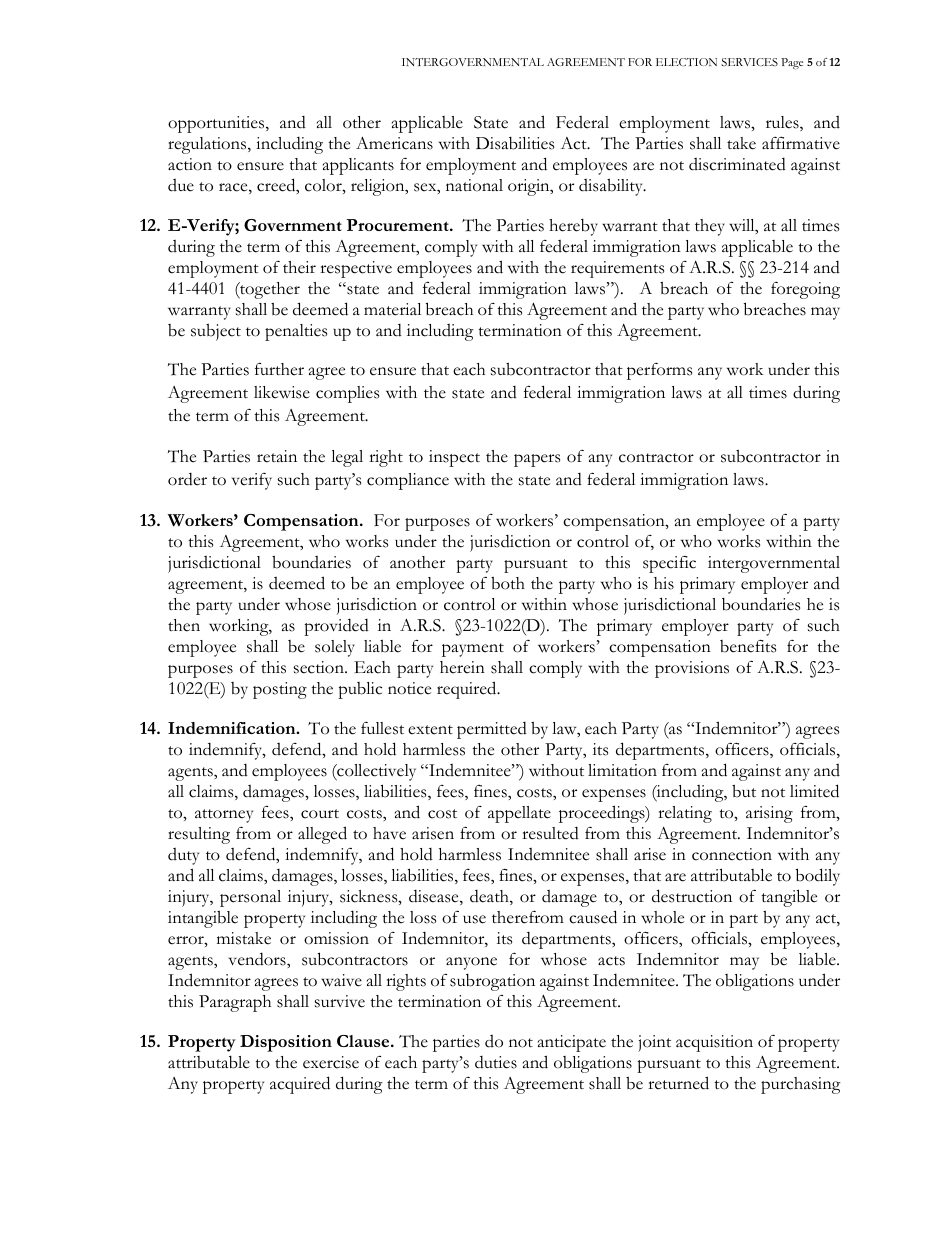 This page has height=1233, width=952. I want to click on retain, so click(277, 456).
